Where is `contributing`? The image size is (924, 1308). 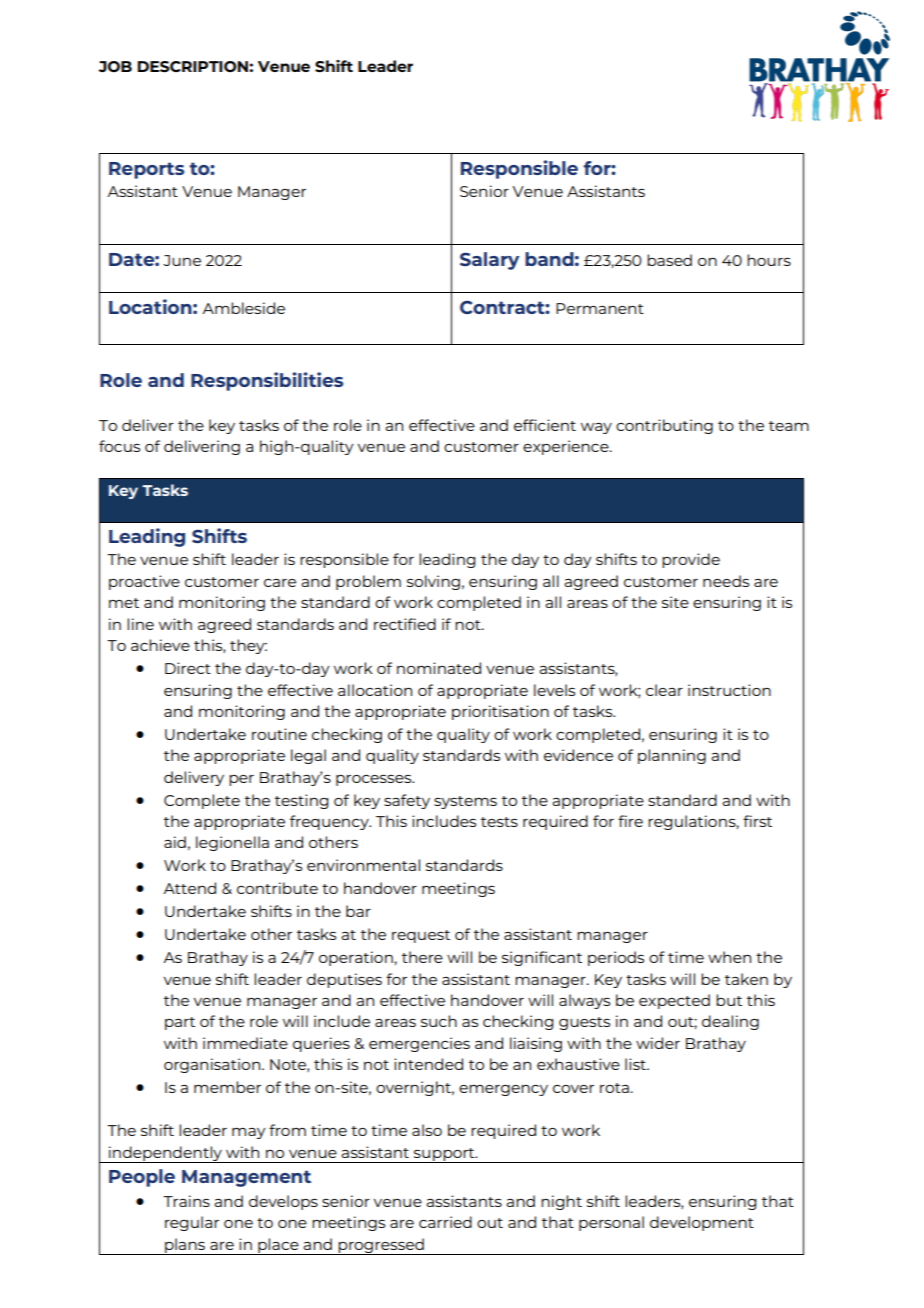 contributing is located at coordinates (664, 426).
